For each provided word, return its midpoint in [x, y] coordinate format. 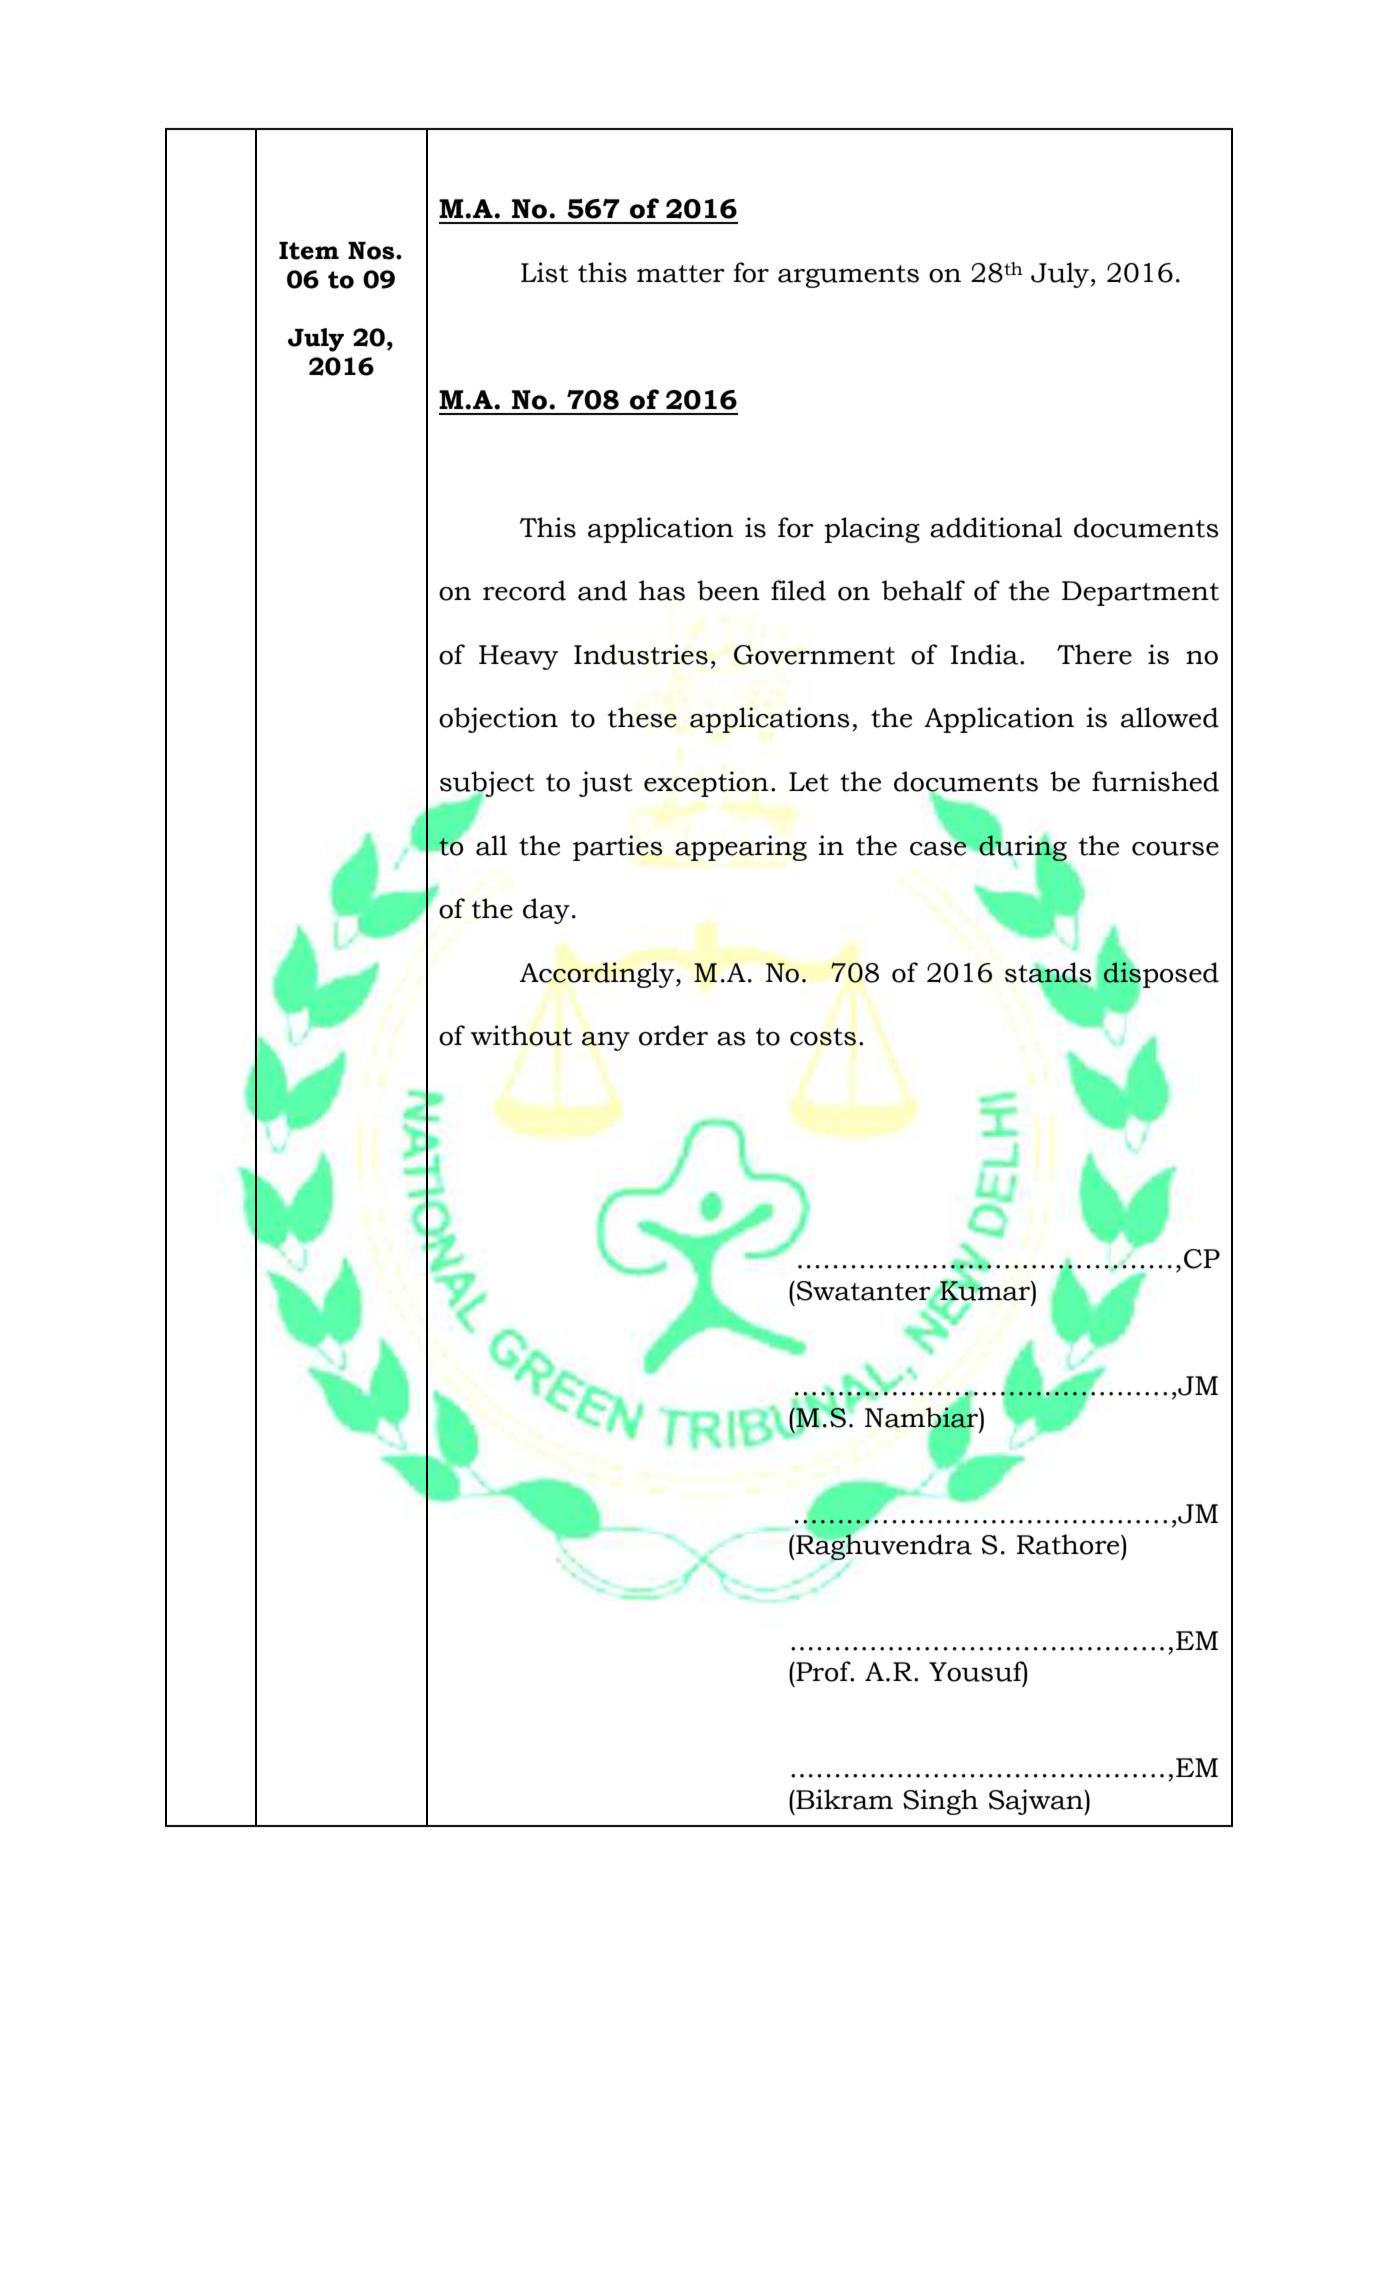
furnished [1155, 781]
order [673, 1035]
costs [823, 1037]
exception [706, 784]
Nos [372, 251]
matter [681, 274]
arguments [848, 276]
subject [487, 785]
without [521, 1035]
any [606, 1041]
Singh [940, 1802]
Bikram [843, 1799]
